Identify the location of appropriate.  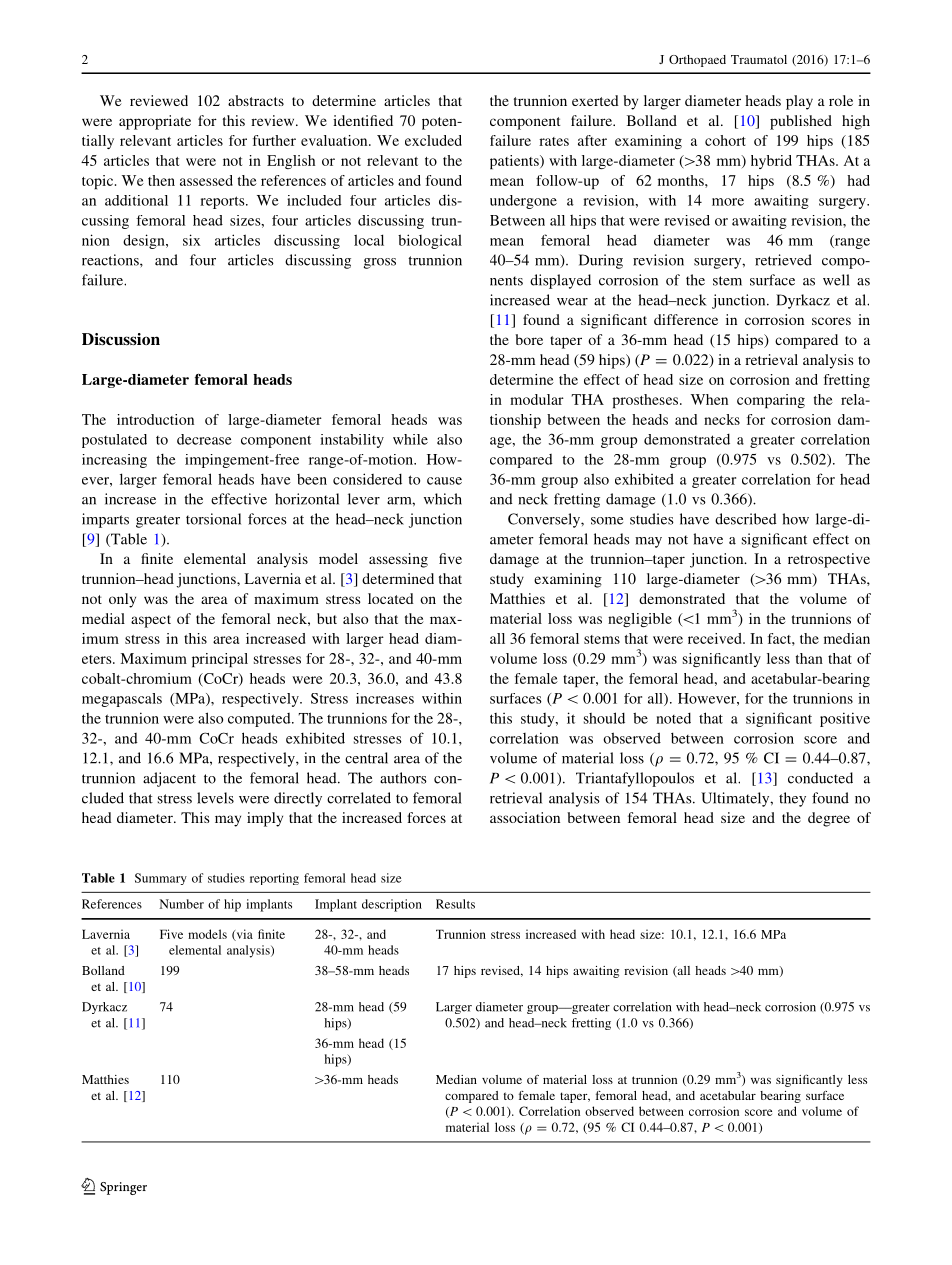
(155, 122).
